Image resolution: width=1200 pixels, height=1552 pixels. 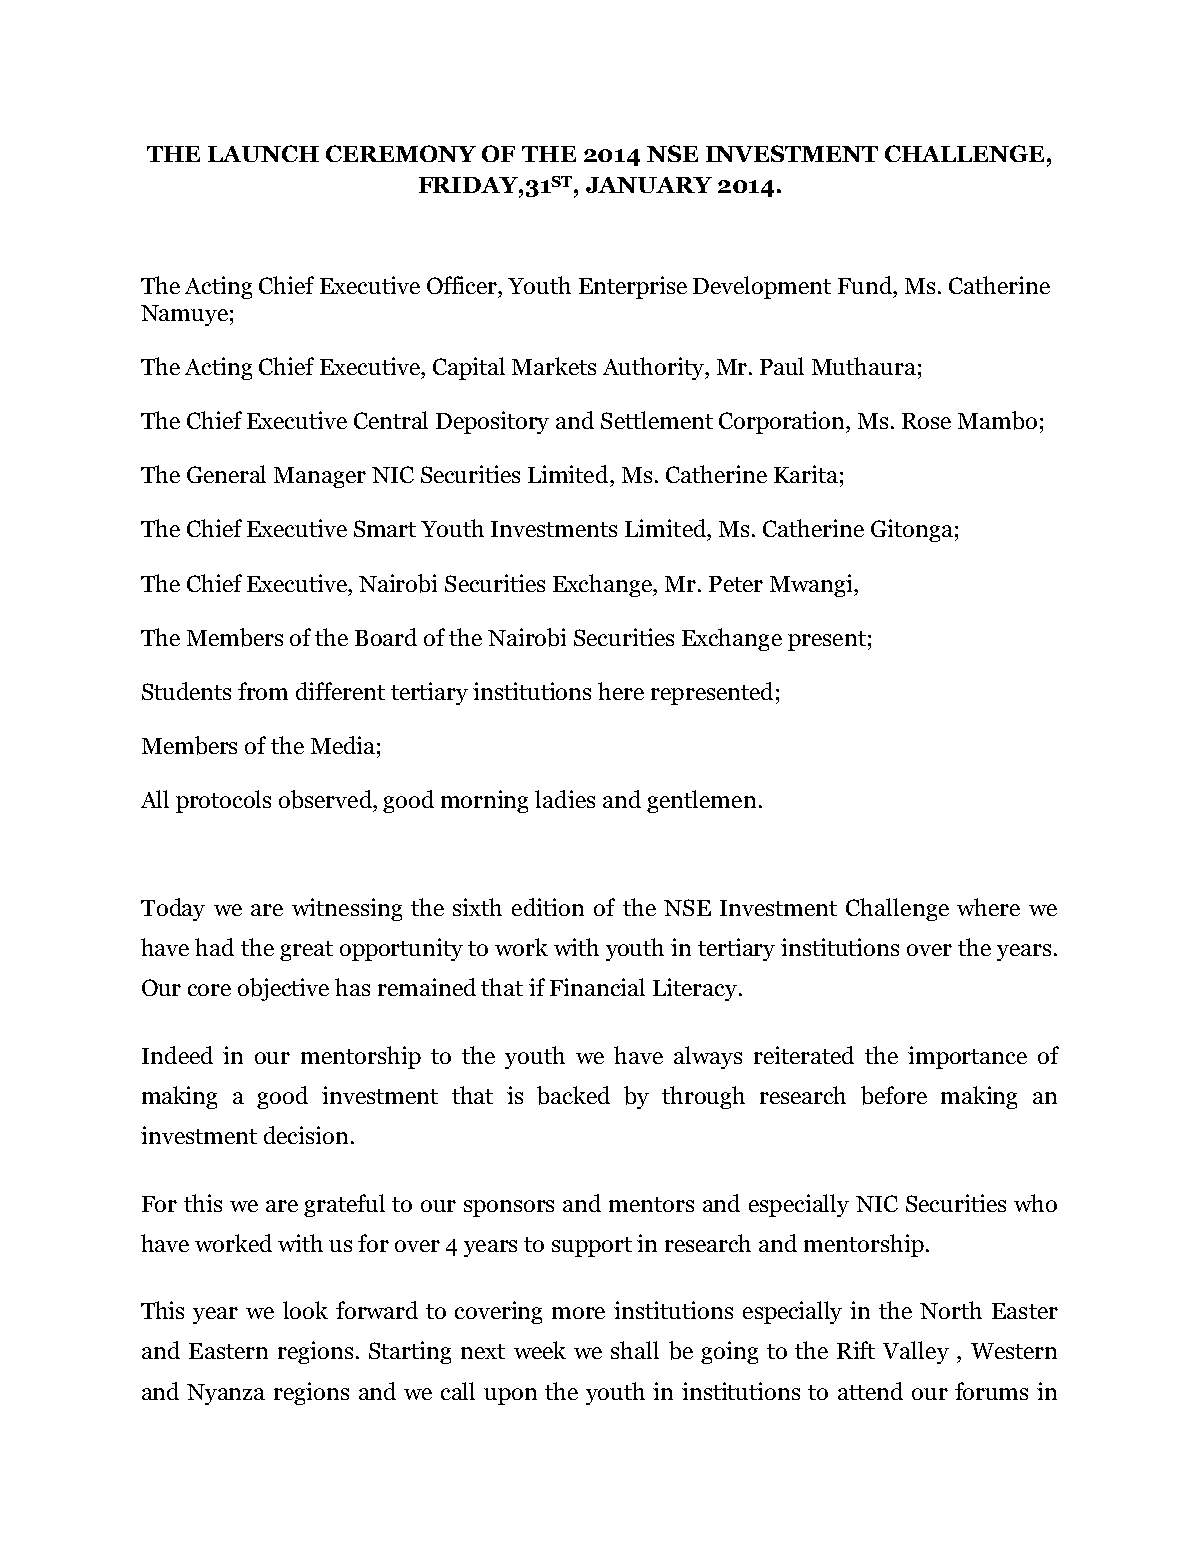 I want to click on ladies, so click(x=565, y=799).
